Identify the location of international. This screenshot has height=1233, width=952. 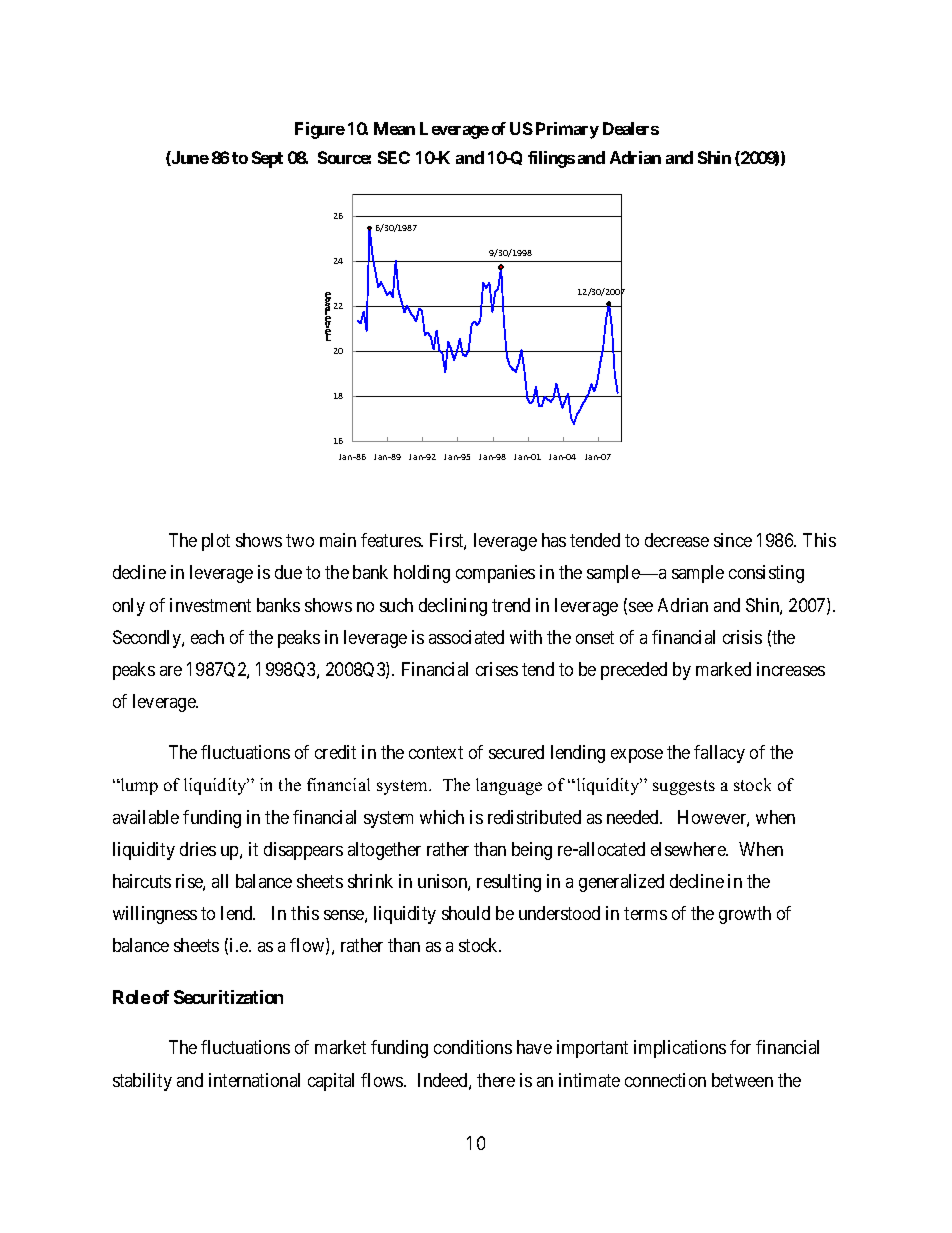
(254, 1080).
